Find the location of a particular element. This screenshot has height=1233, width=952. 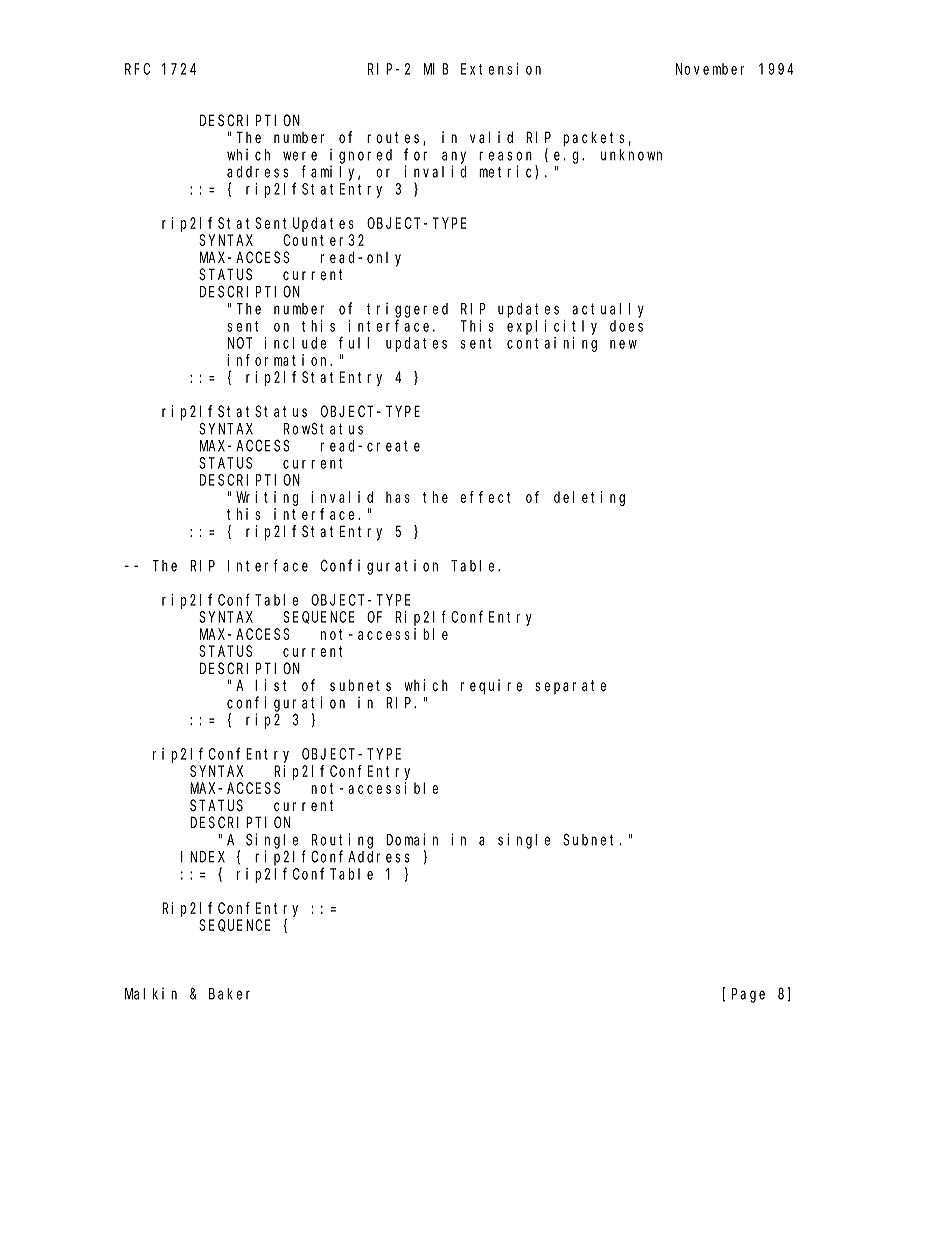

new is located at coordinates (623, 344).
